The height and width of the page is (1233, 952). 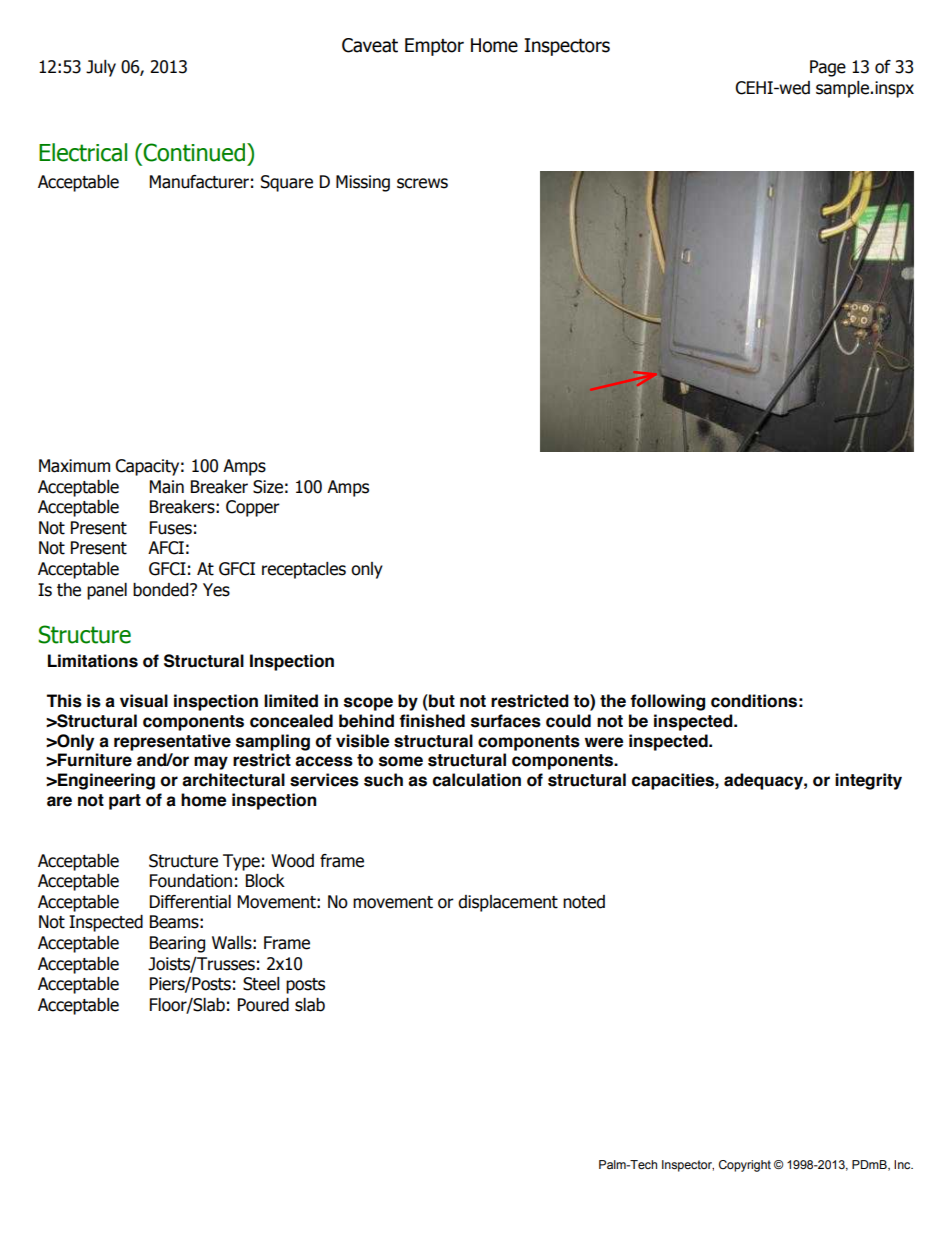 What do you see at coordinates (268, 487) in the page?
I see `Size` at bounding box center [268, 487].
